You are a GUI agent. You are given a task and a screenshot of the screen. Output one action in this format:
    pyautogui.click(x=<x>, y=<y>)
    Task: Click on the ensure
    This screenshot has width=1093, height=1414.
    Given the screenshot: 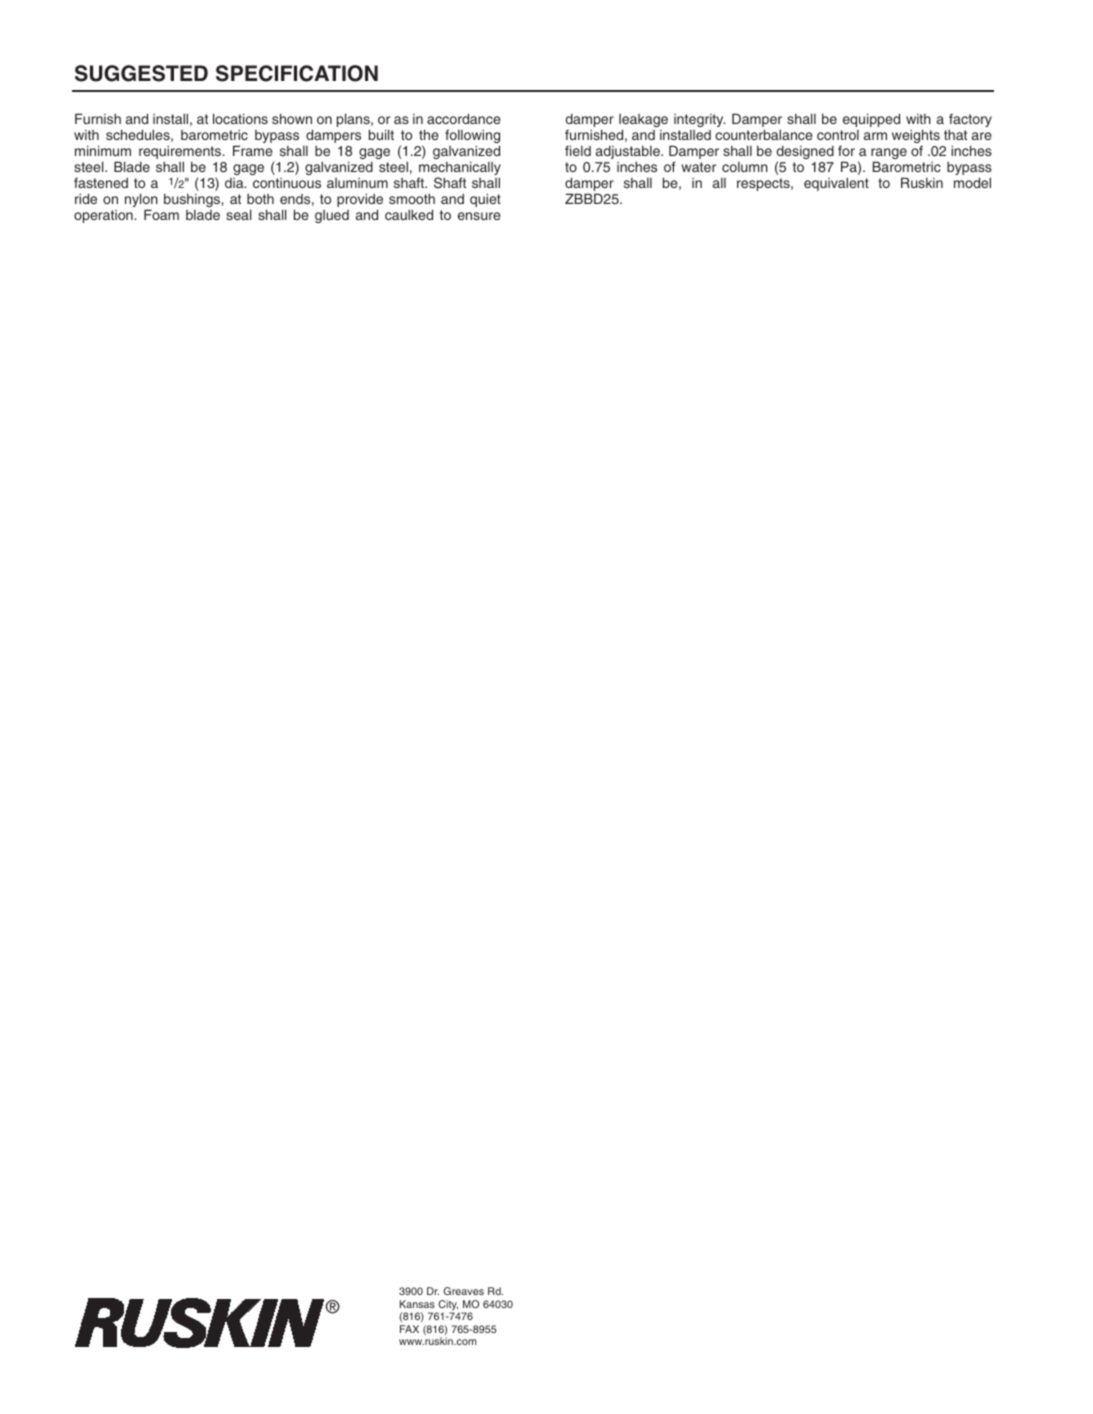 What is the action you would take?
    pyautogui.click(x=479, y=216)
